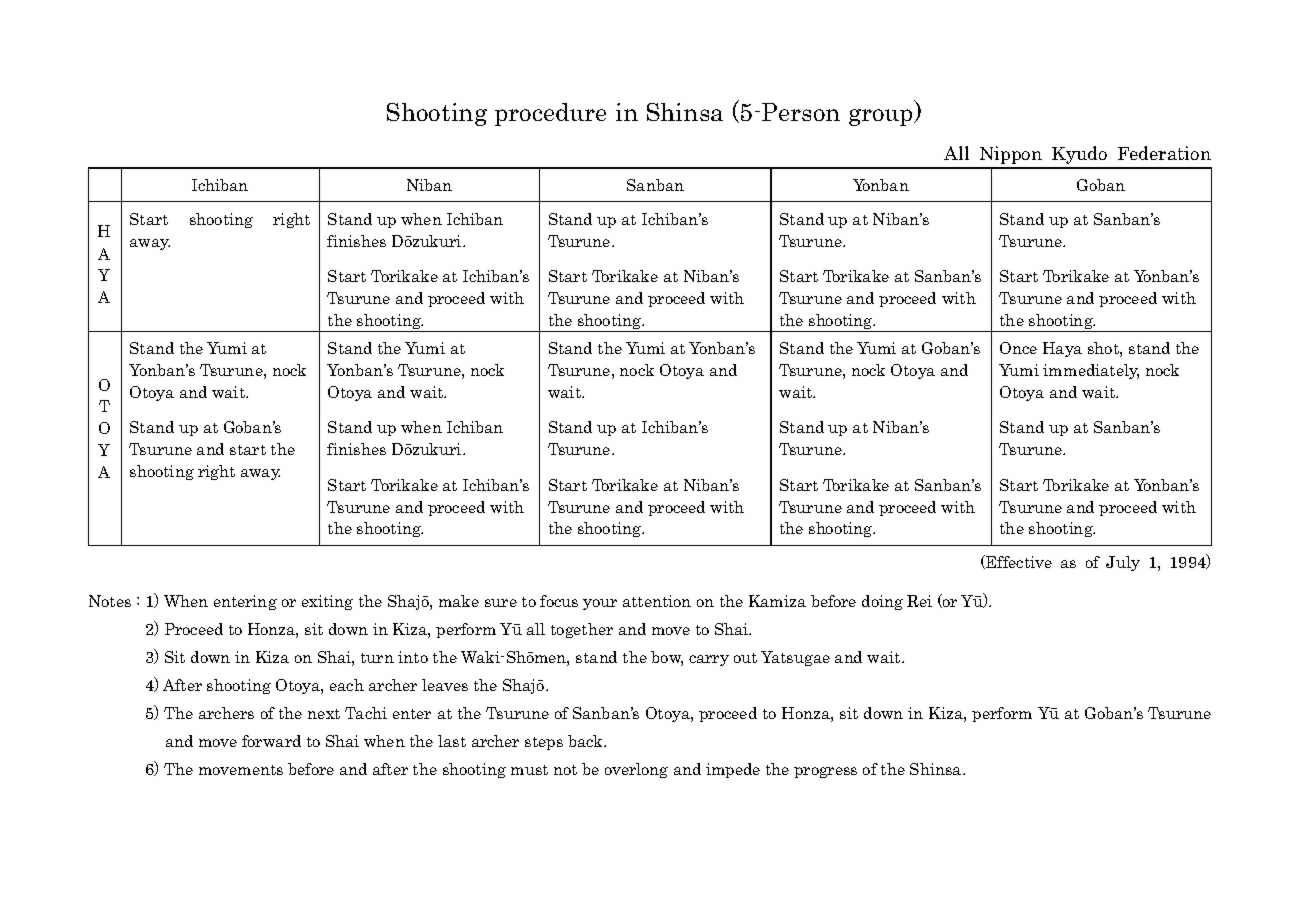  Describe the element at coordinates (327, 602) in the image. I see `exiting` at that location.
